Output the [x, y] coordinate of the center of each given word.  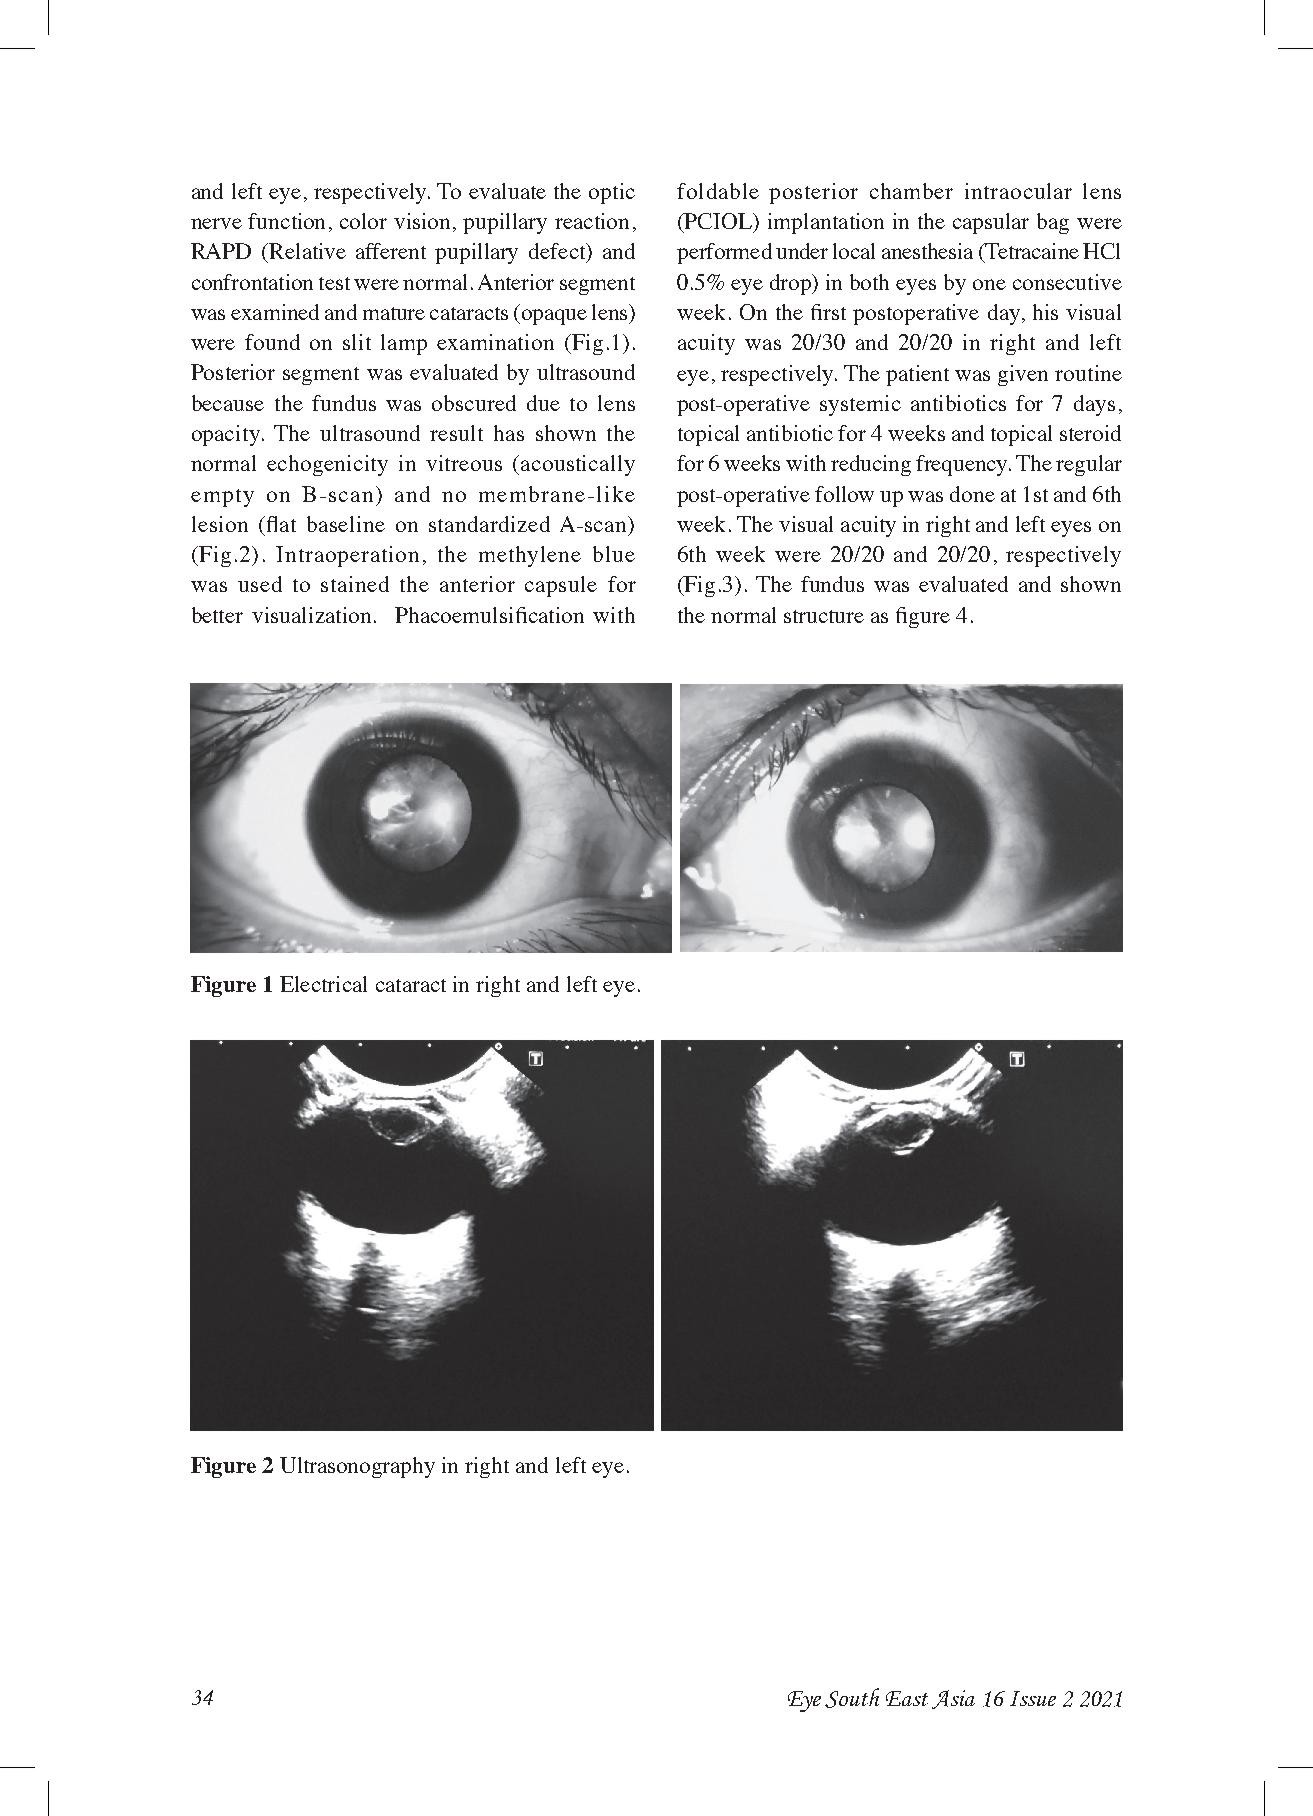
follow [844, 494]
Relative [306, 251]
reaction [592, 221]
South [852, 1698]
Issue [1033, 1698]
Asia [953, 1699]
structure [824, 616]
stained [355, 584]
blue [614, 554]
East [907, 1698]
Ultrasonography [357, 1467]
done [972, 494]
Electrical [323, 984]
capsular [991, 223]
